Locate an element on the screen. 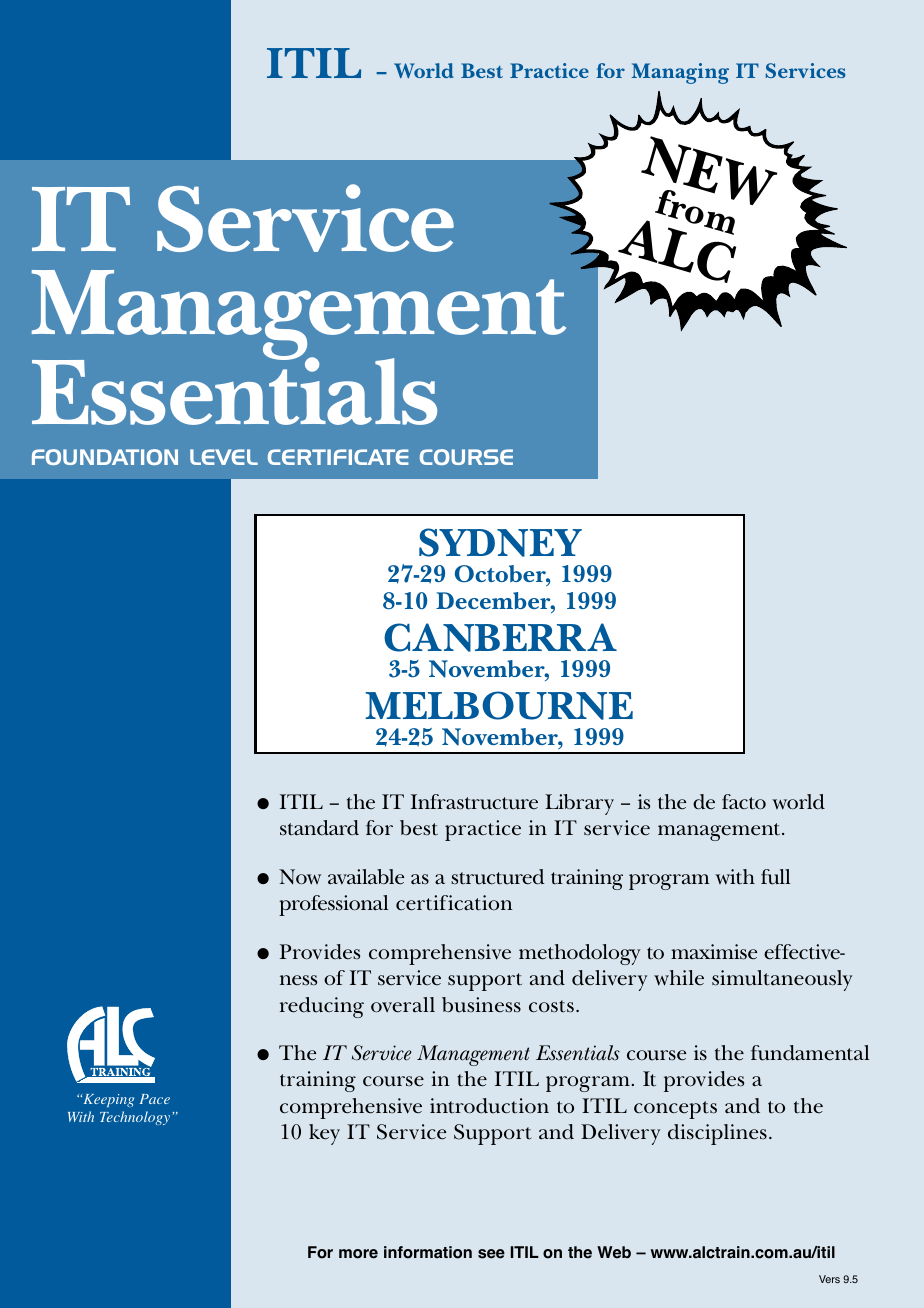 This screenshot has width=924, height=1308. Managing is located at coordinates (680, 73).
